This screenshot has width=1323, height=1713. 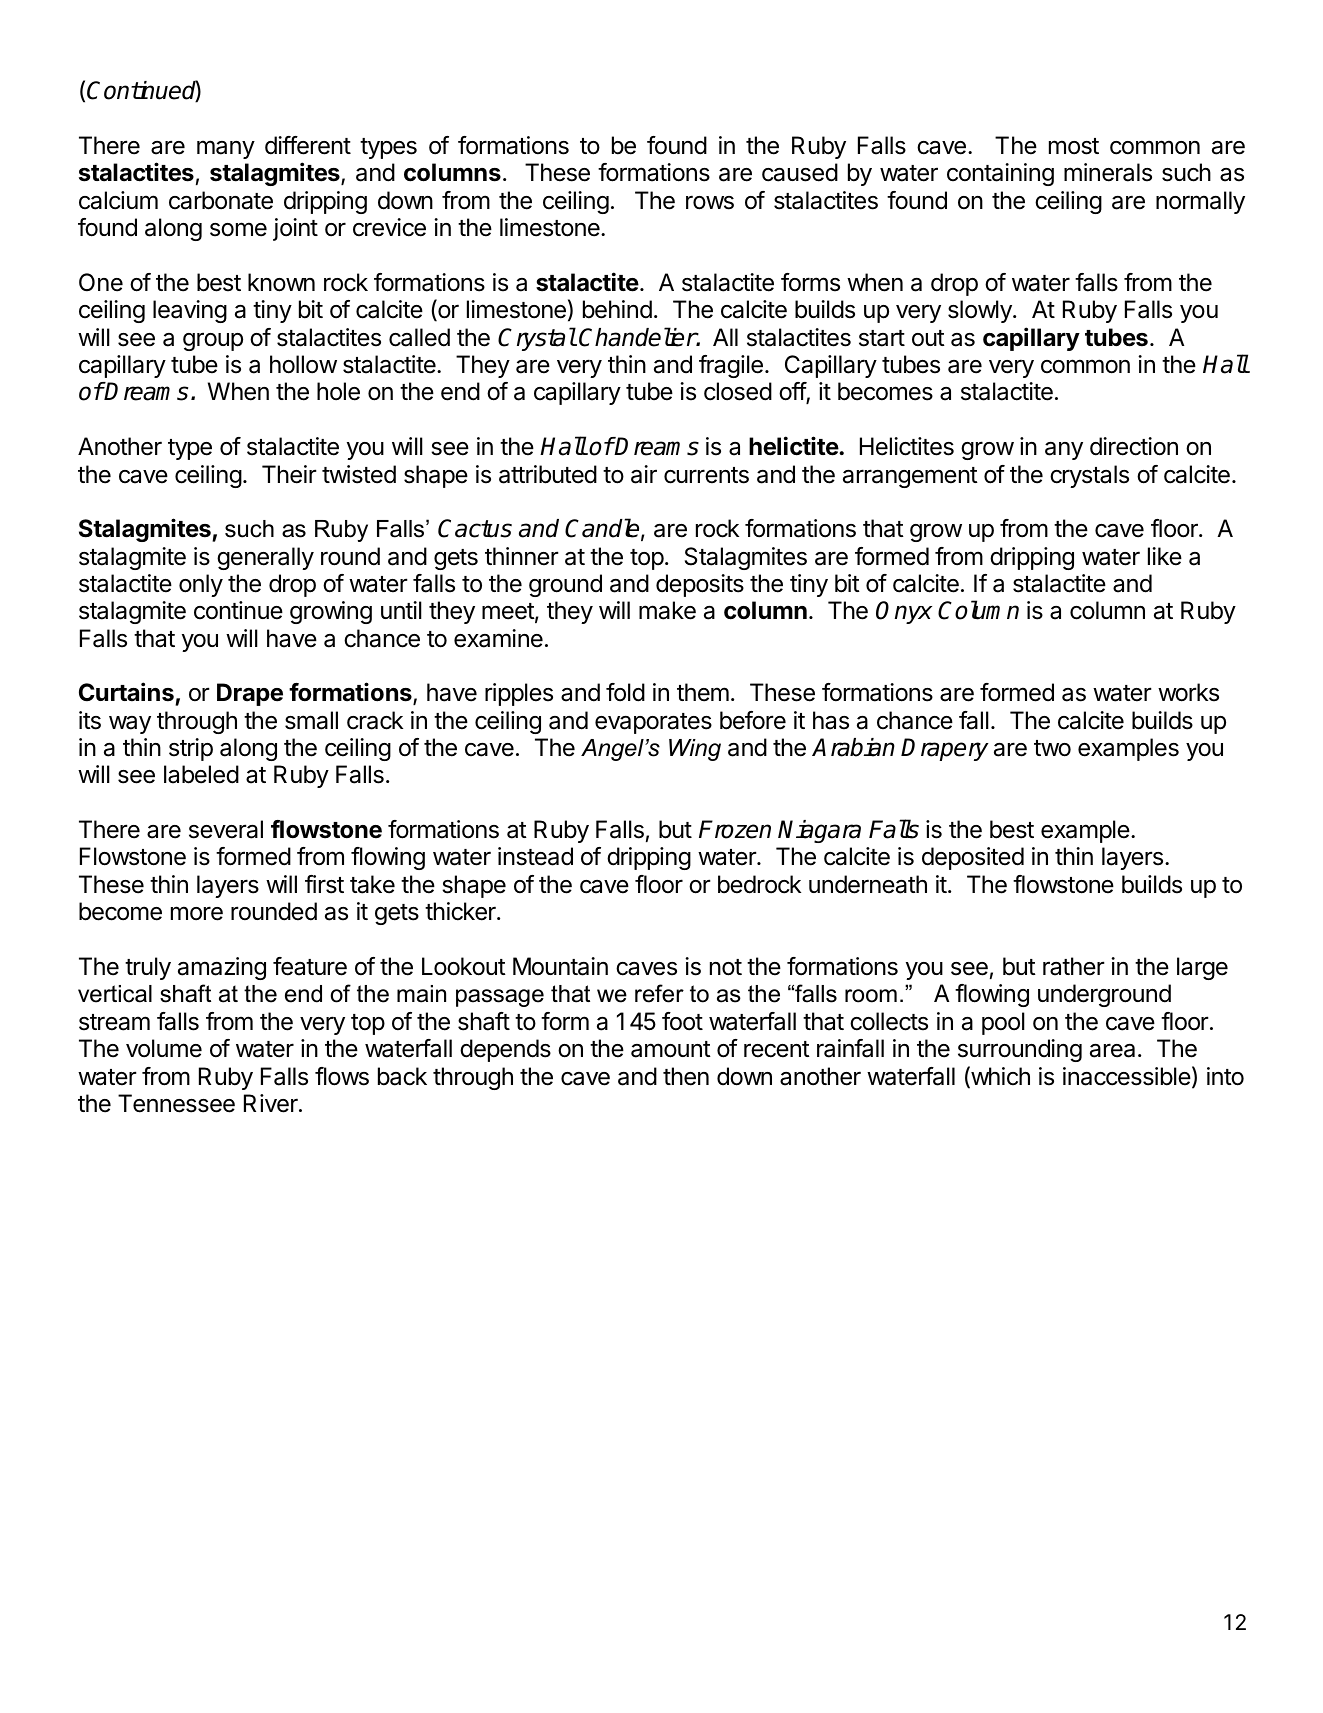 I want to click on closed, so click(x=738, y=391).
